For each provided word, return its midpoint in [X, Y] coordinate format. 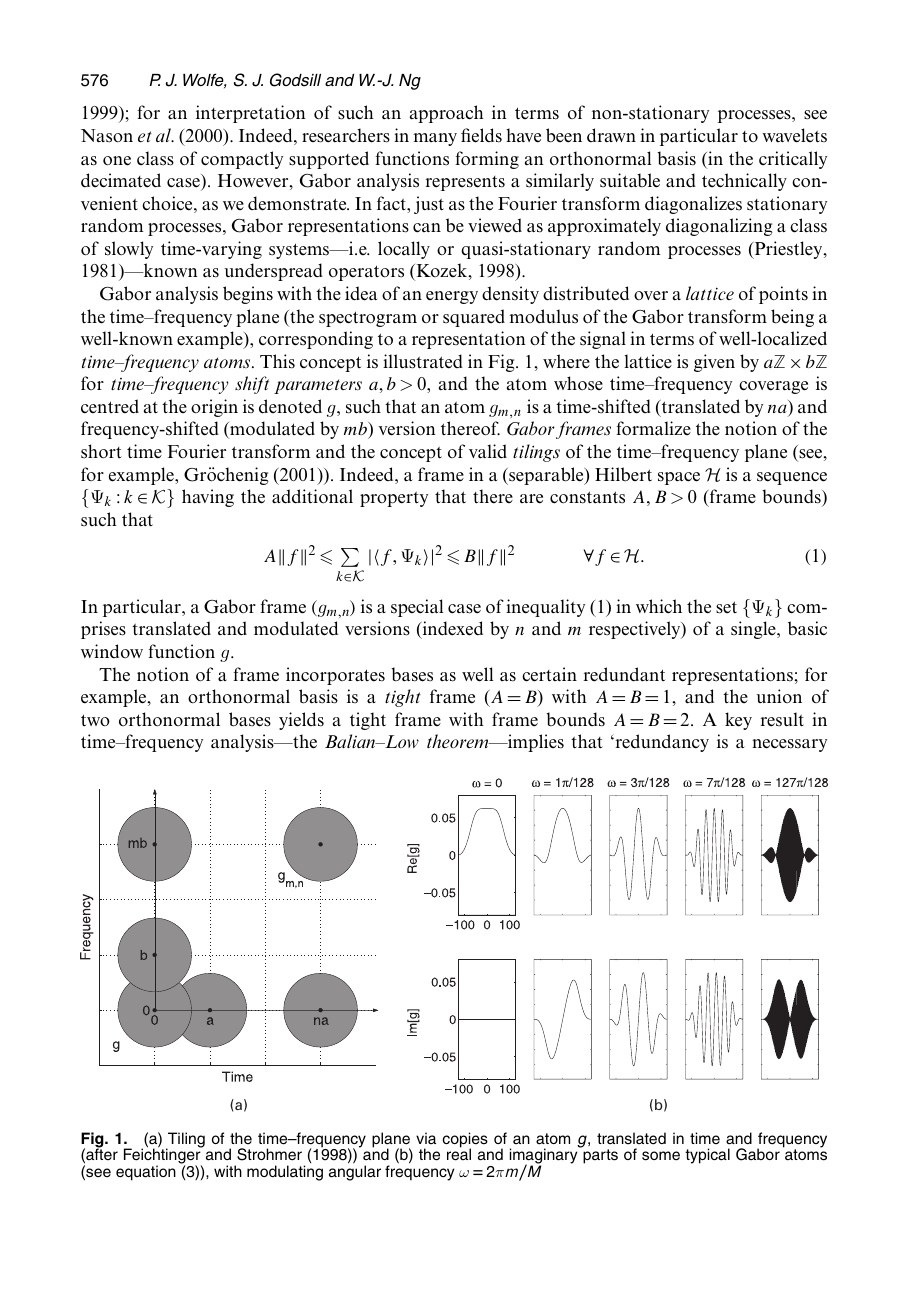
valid [488, 451]
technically [744, 182]
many [435, 139]
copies [465, 1141]
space [679, 478]
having [208, 498]
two [95, 720]
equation [146, 1173]
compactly [242, 160]
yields [301, 721]
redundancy [661, 743]
